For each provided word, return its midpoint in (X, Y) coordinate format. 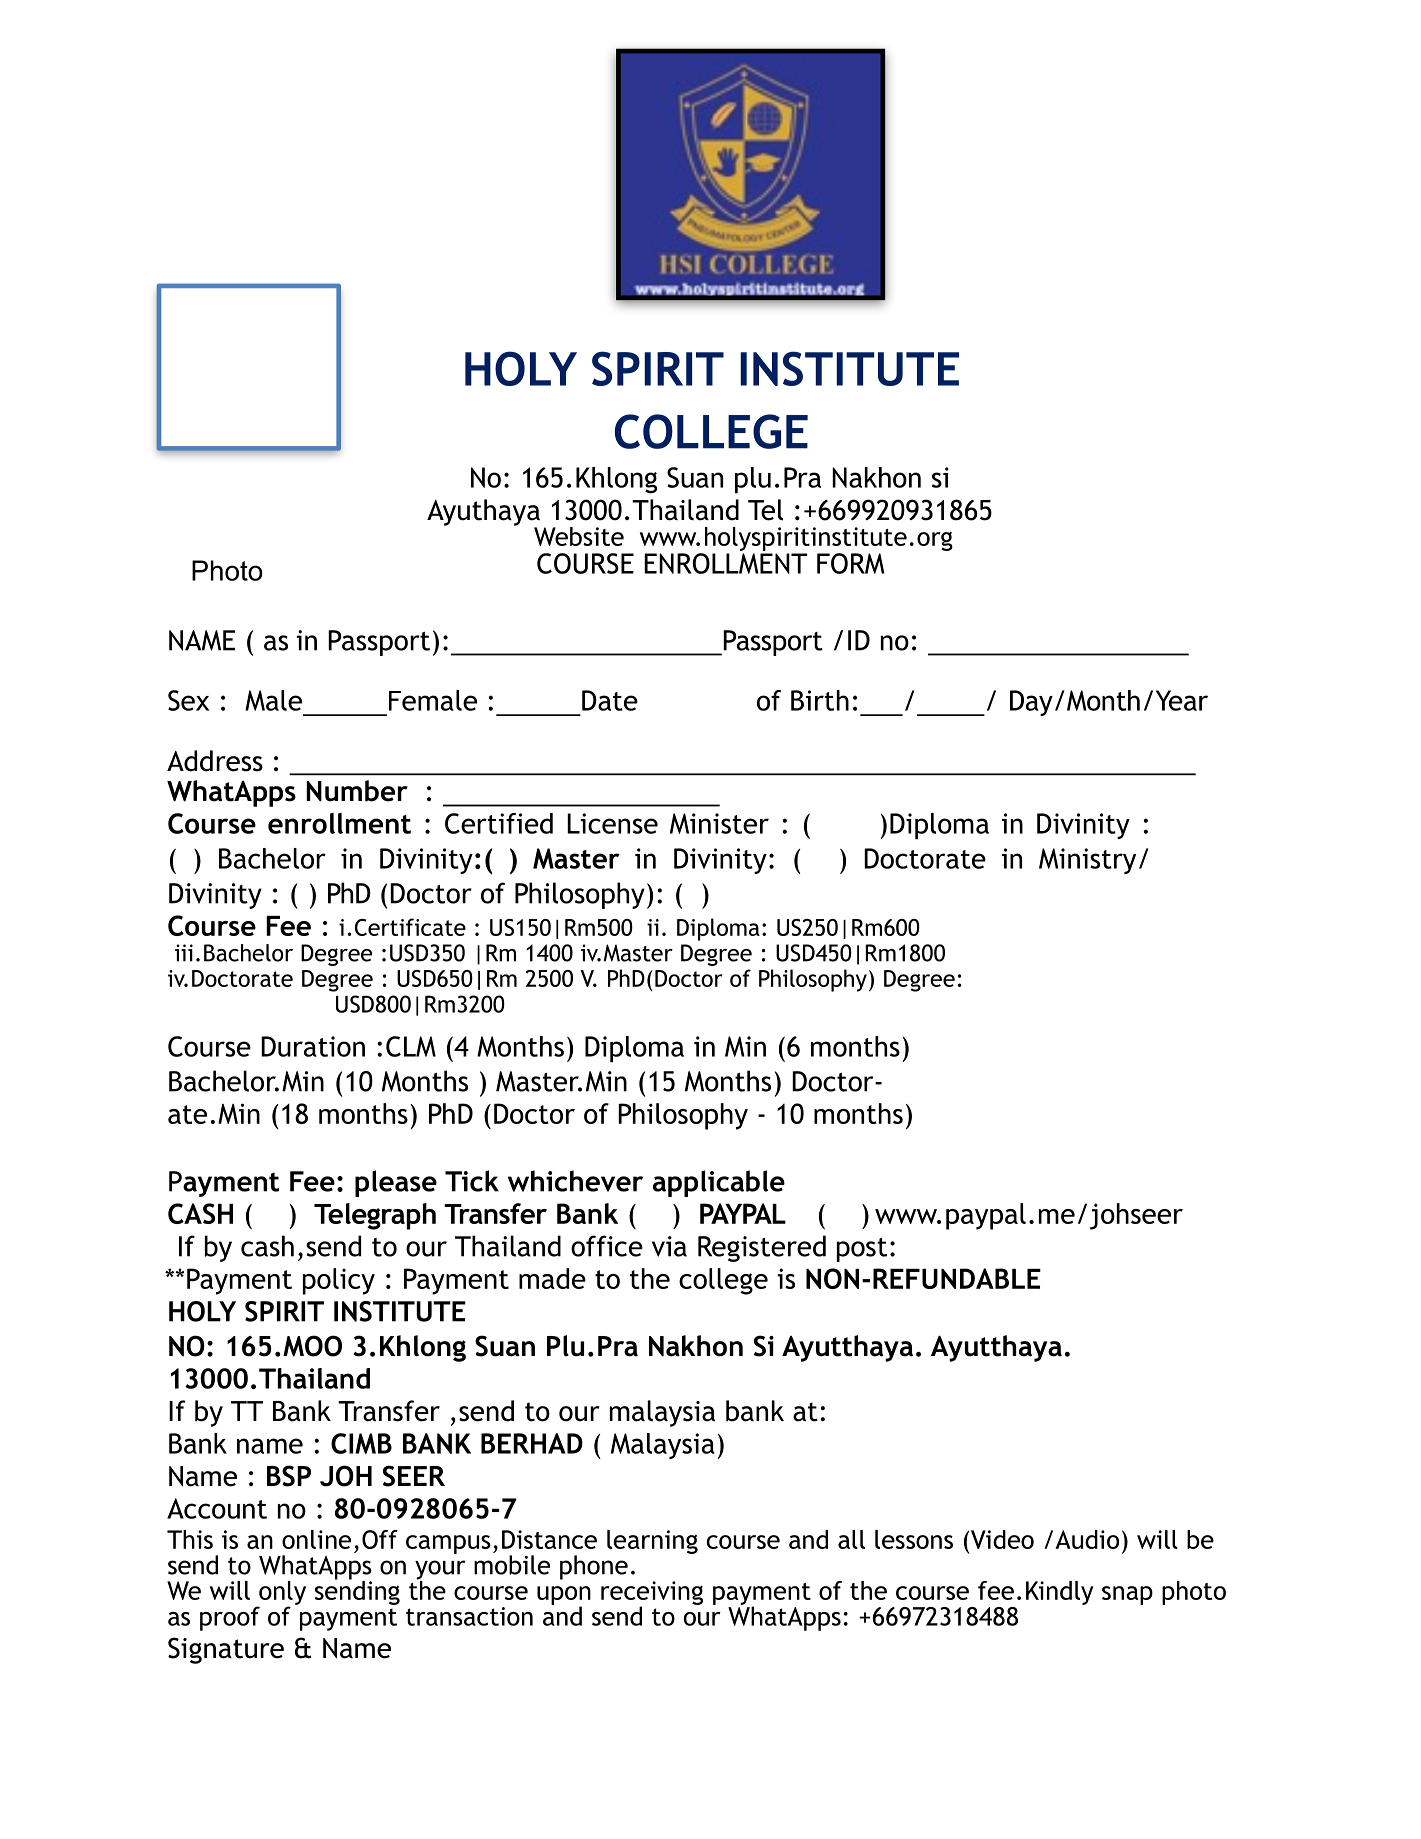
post (862, 1250)
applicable (719, 1183)
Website (579, 536)
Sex (188, 700)
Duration (313, 1046)
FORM (850, 563)
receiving (652, 1594)
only (281, 1594)
